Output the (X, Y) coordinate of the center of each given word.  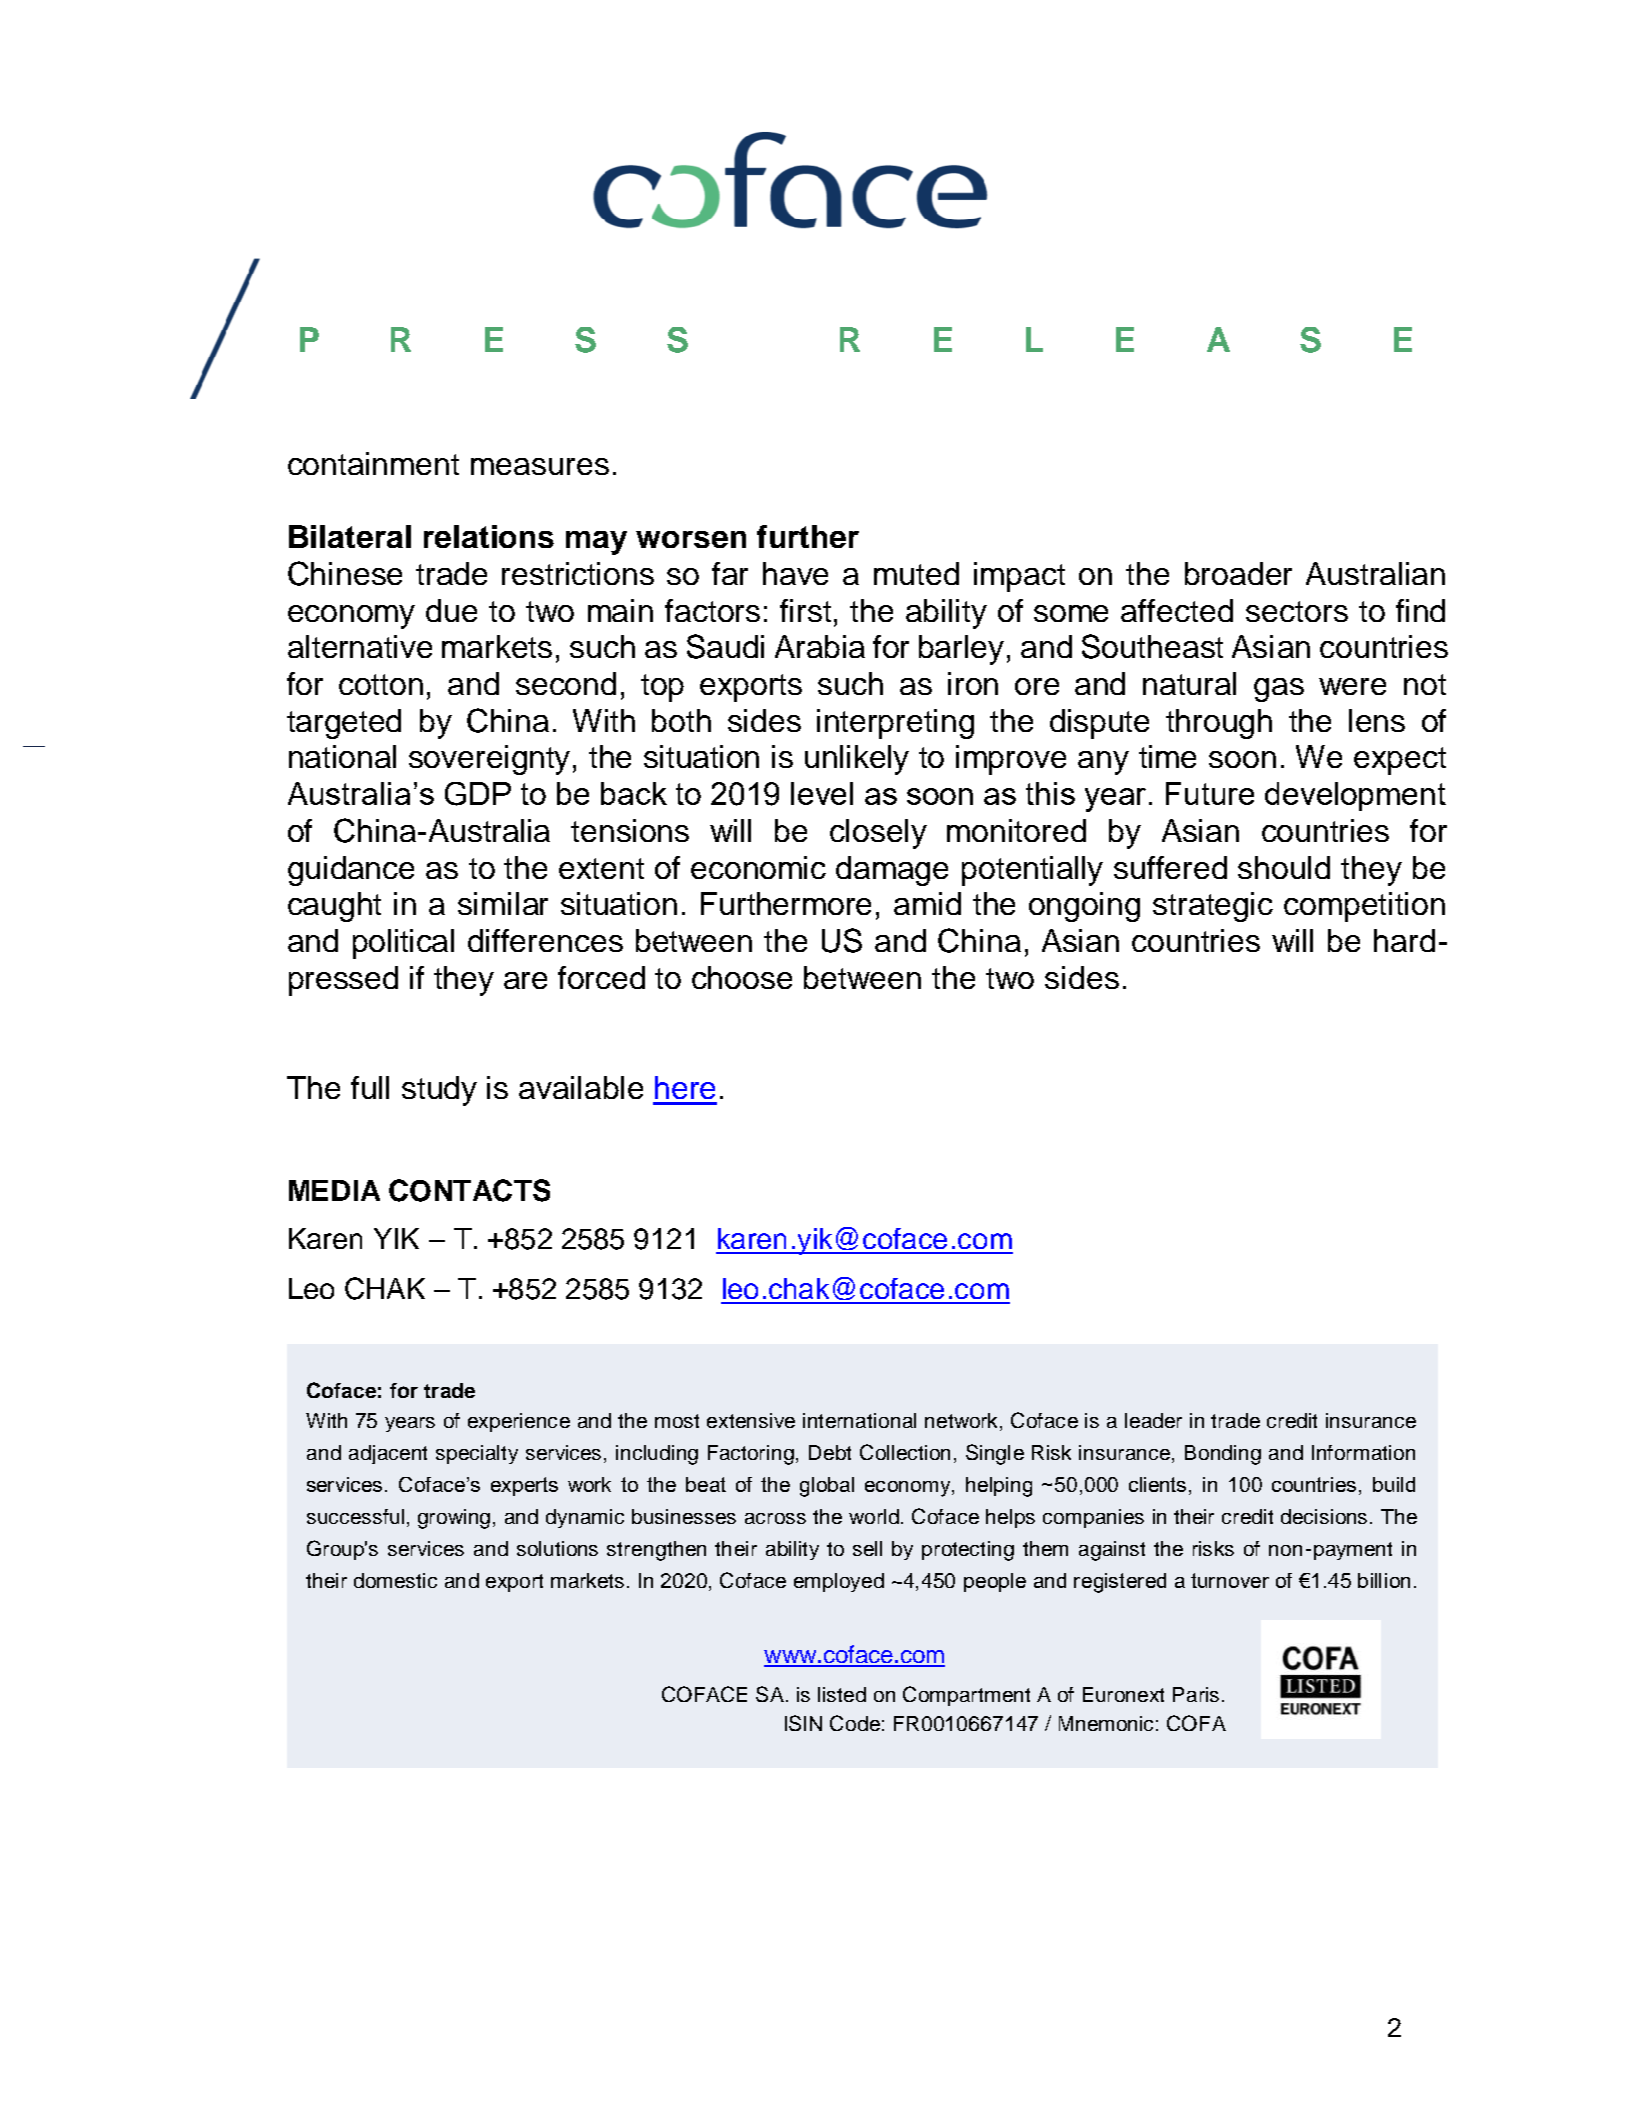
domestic (395, 1580)
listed (842, 1694)
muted (916, 573)
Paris (1196, 1694)
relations (489, 536)
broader (1238, 573)
